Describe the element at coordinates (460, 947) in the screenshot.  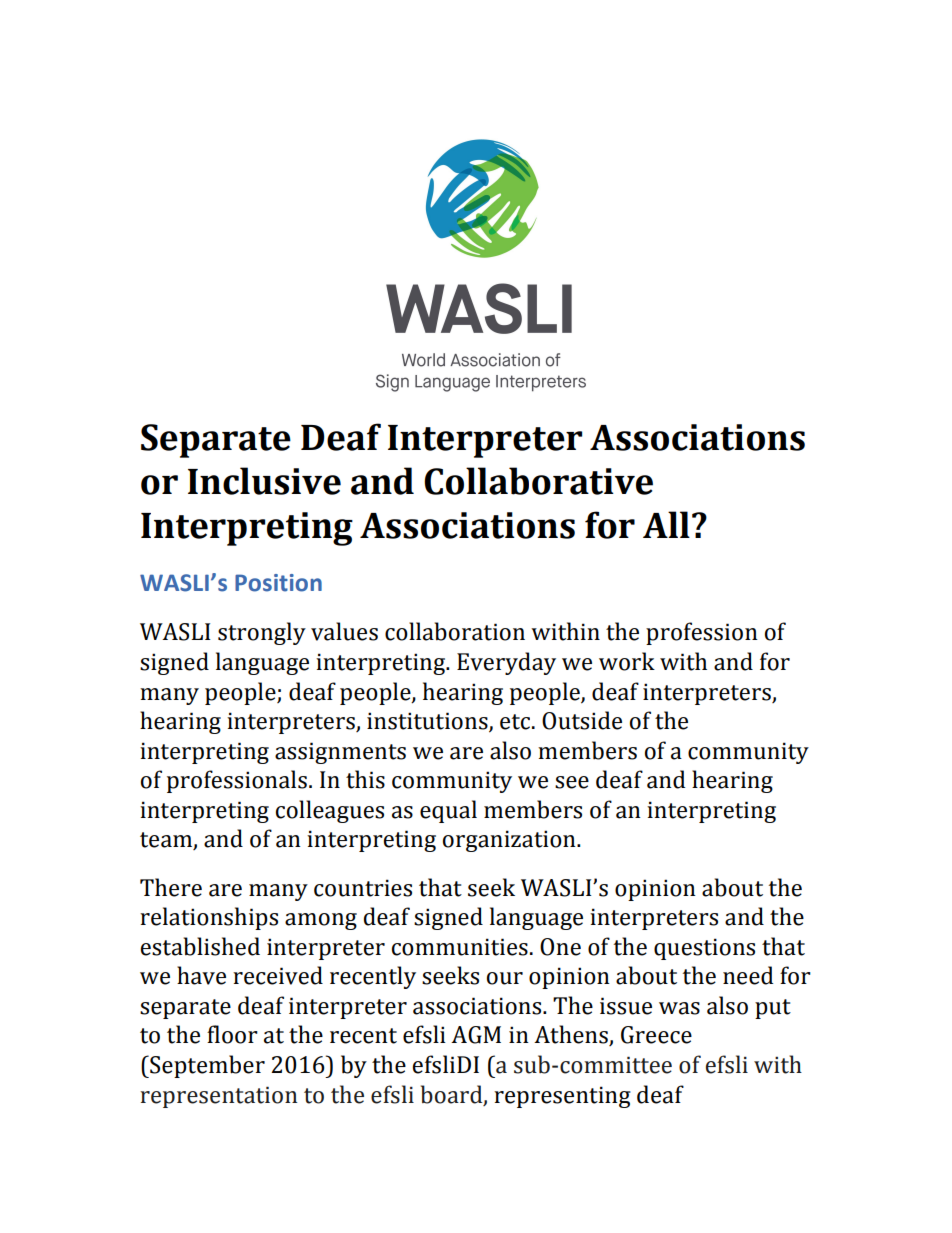
I see `communities` at that location.
